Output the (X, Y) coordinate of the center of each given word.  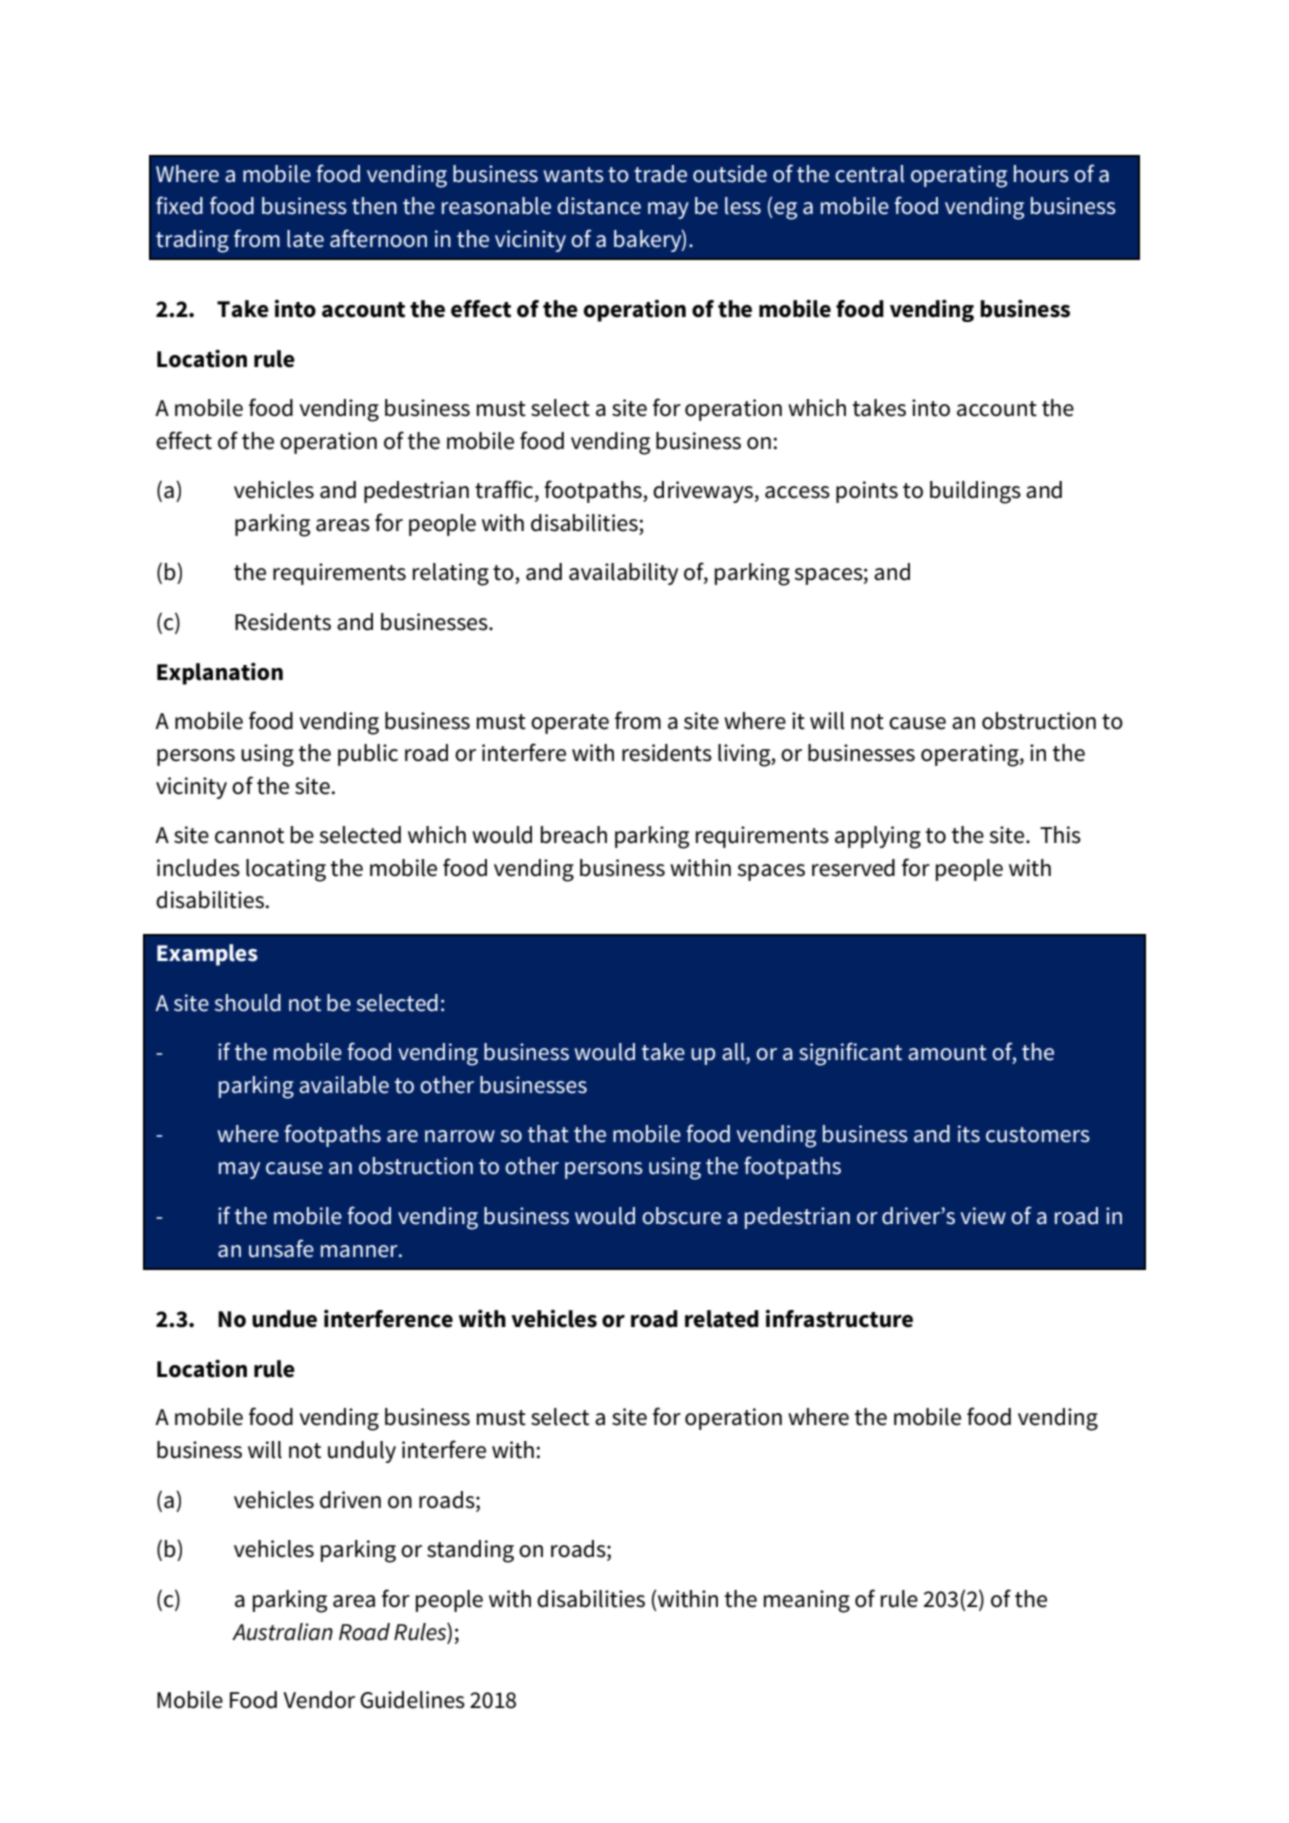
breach (574, 835)
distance (599, 206)
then (374, 206)
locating (286, 870)
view (983, 1216)
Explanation (220, 673)
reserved (853, 868)
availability (623, 574)
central (869, 174)
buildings (975, 492)
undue (284, 1319)
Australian (282, 1632)
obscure (681, 1216)
